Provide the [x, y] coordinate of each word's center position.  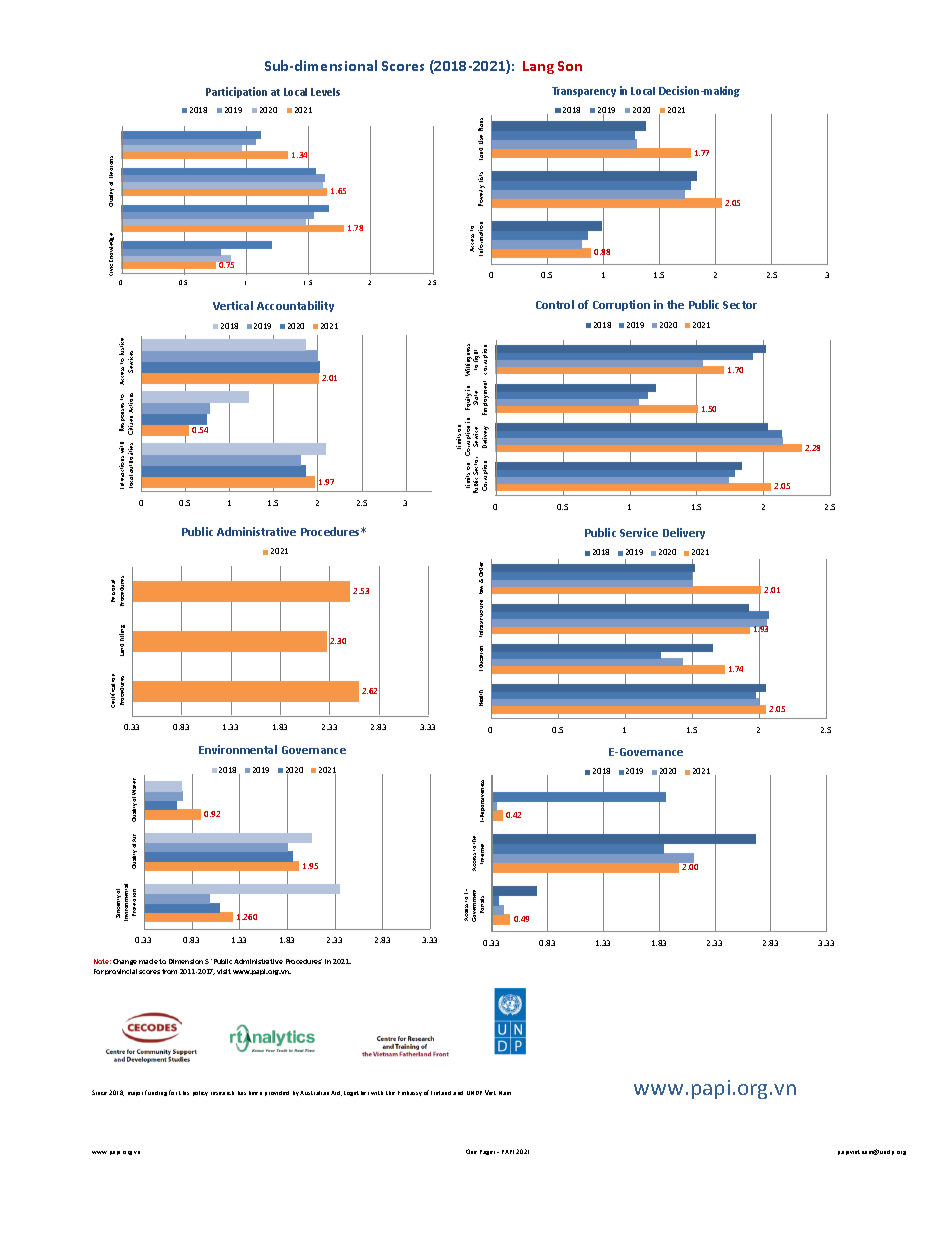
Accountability [295, 306]
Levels [325, 92]
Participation [236, 92]
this [184, 1093]
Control [555, 304]
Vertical [233, 305]
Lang [538, 67]
